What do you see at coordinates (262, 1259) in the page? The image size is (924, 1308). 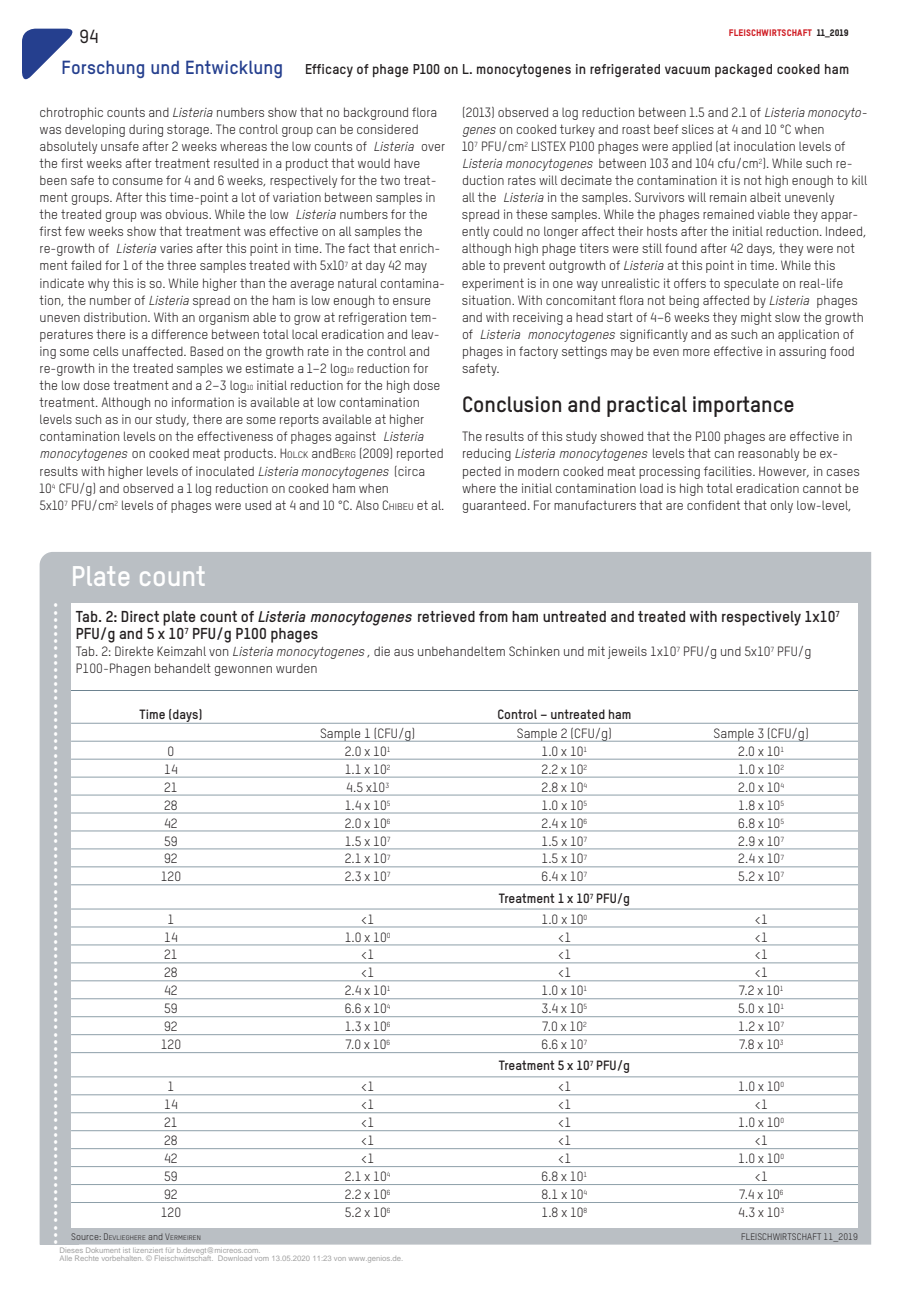 I see `vom` at bounding box center [262, 1259].
